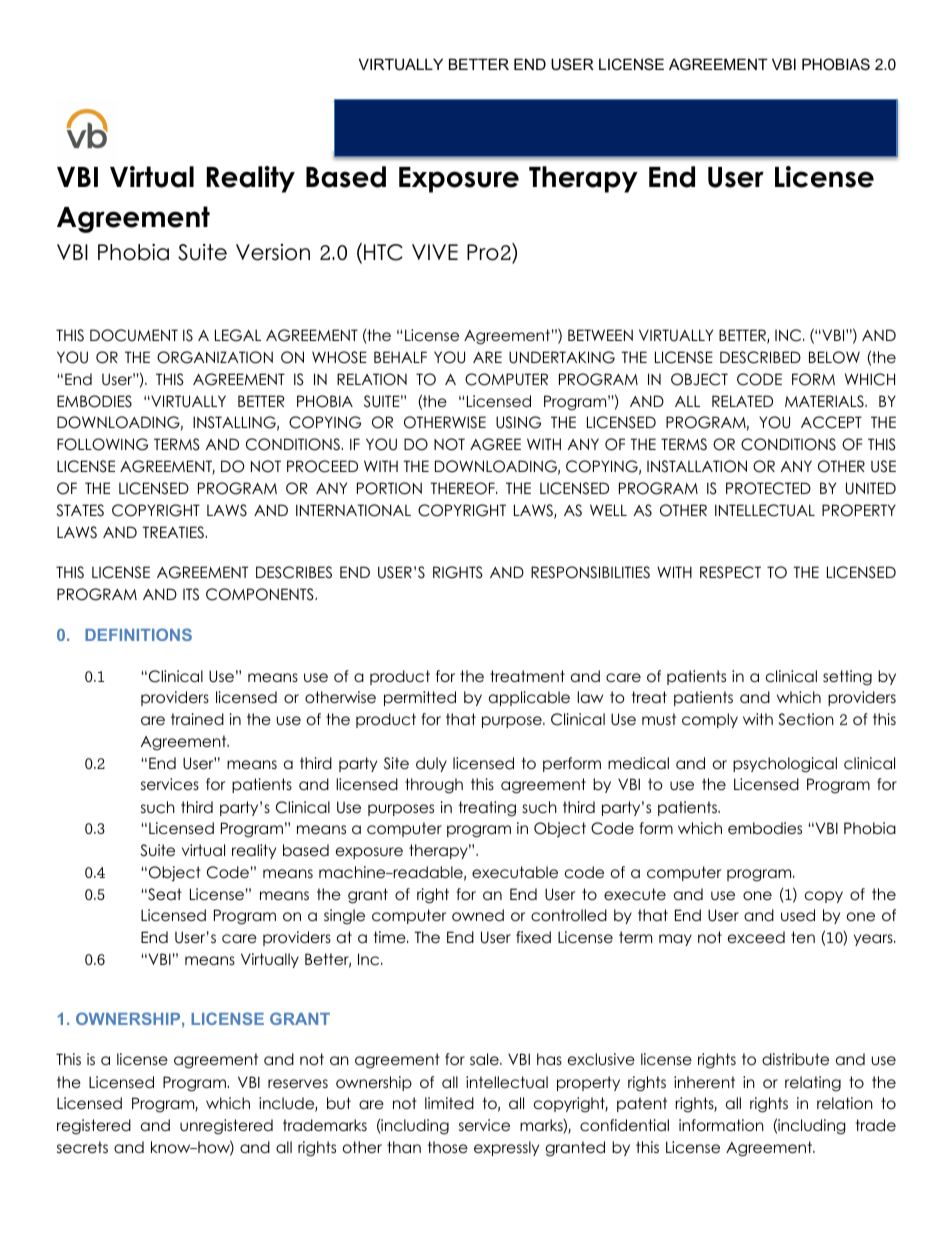 Image resolution: width=952 pixels, height=1233 pixels. I want to click on DESCRIBED, so click(760, 357).
